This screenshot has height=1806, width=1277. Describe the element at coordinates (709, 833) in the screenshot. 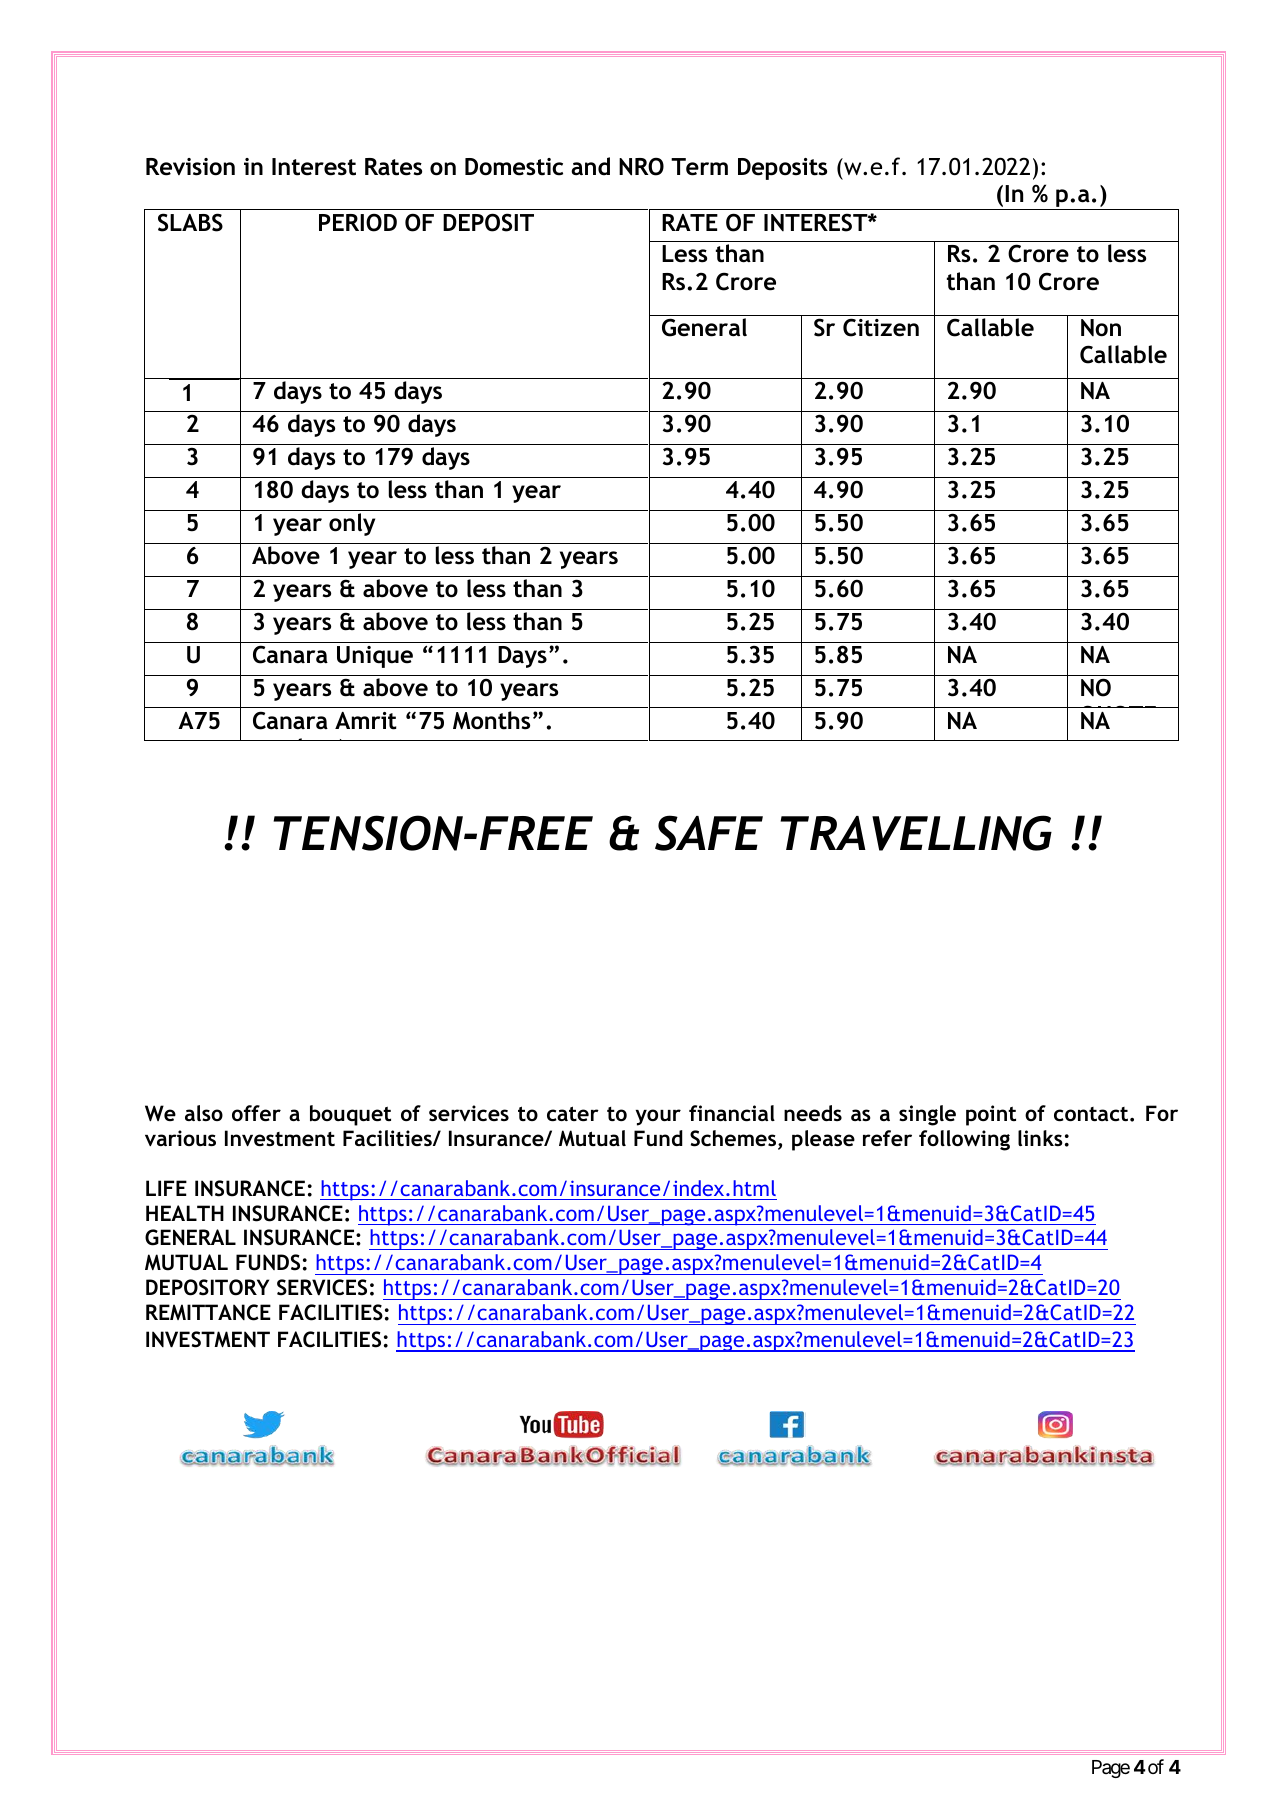

I see `SAFE` at that location.
